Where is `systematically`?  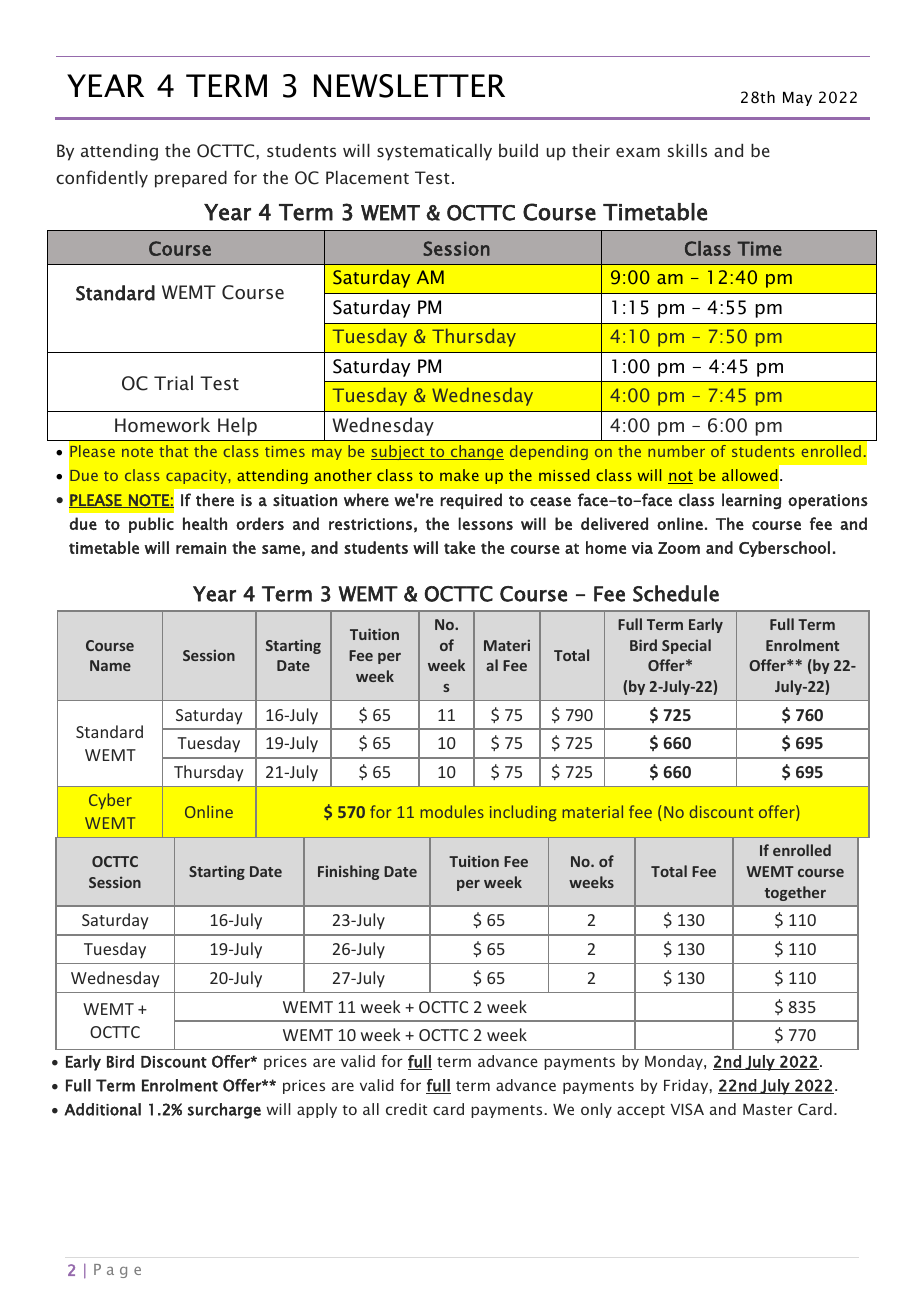 systematically is located at coordinates (434, 152).
